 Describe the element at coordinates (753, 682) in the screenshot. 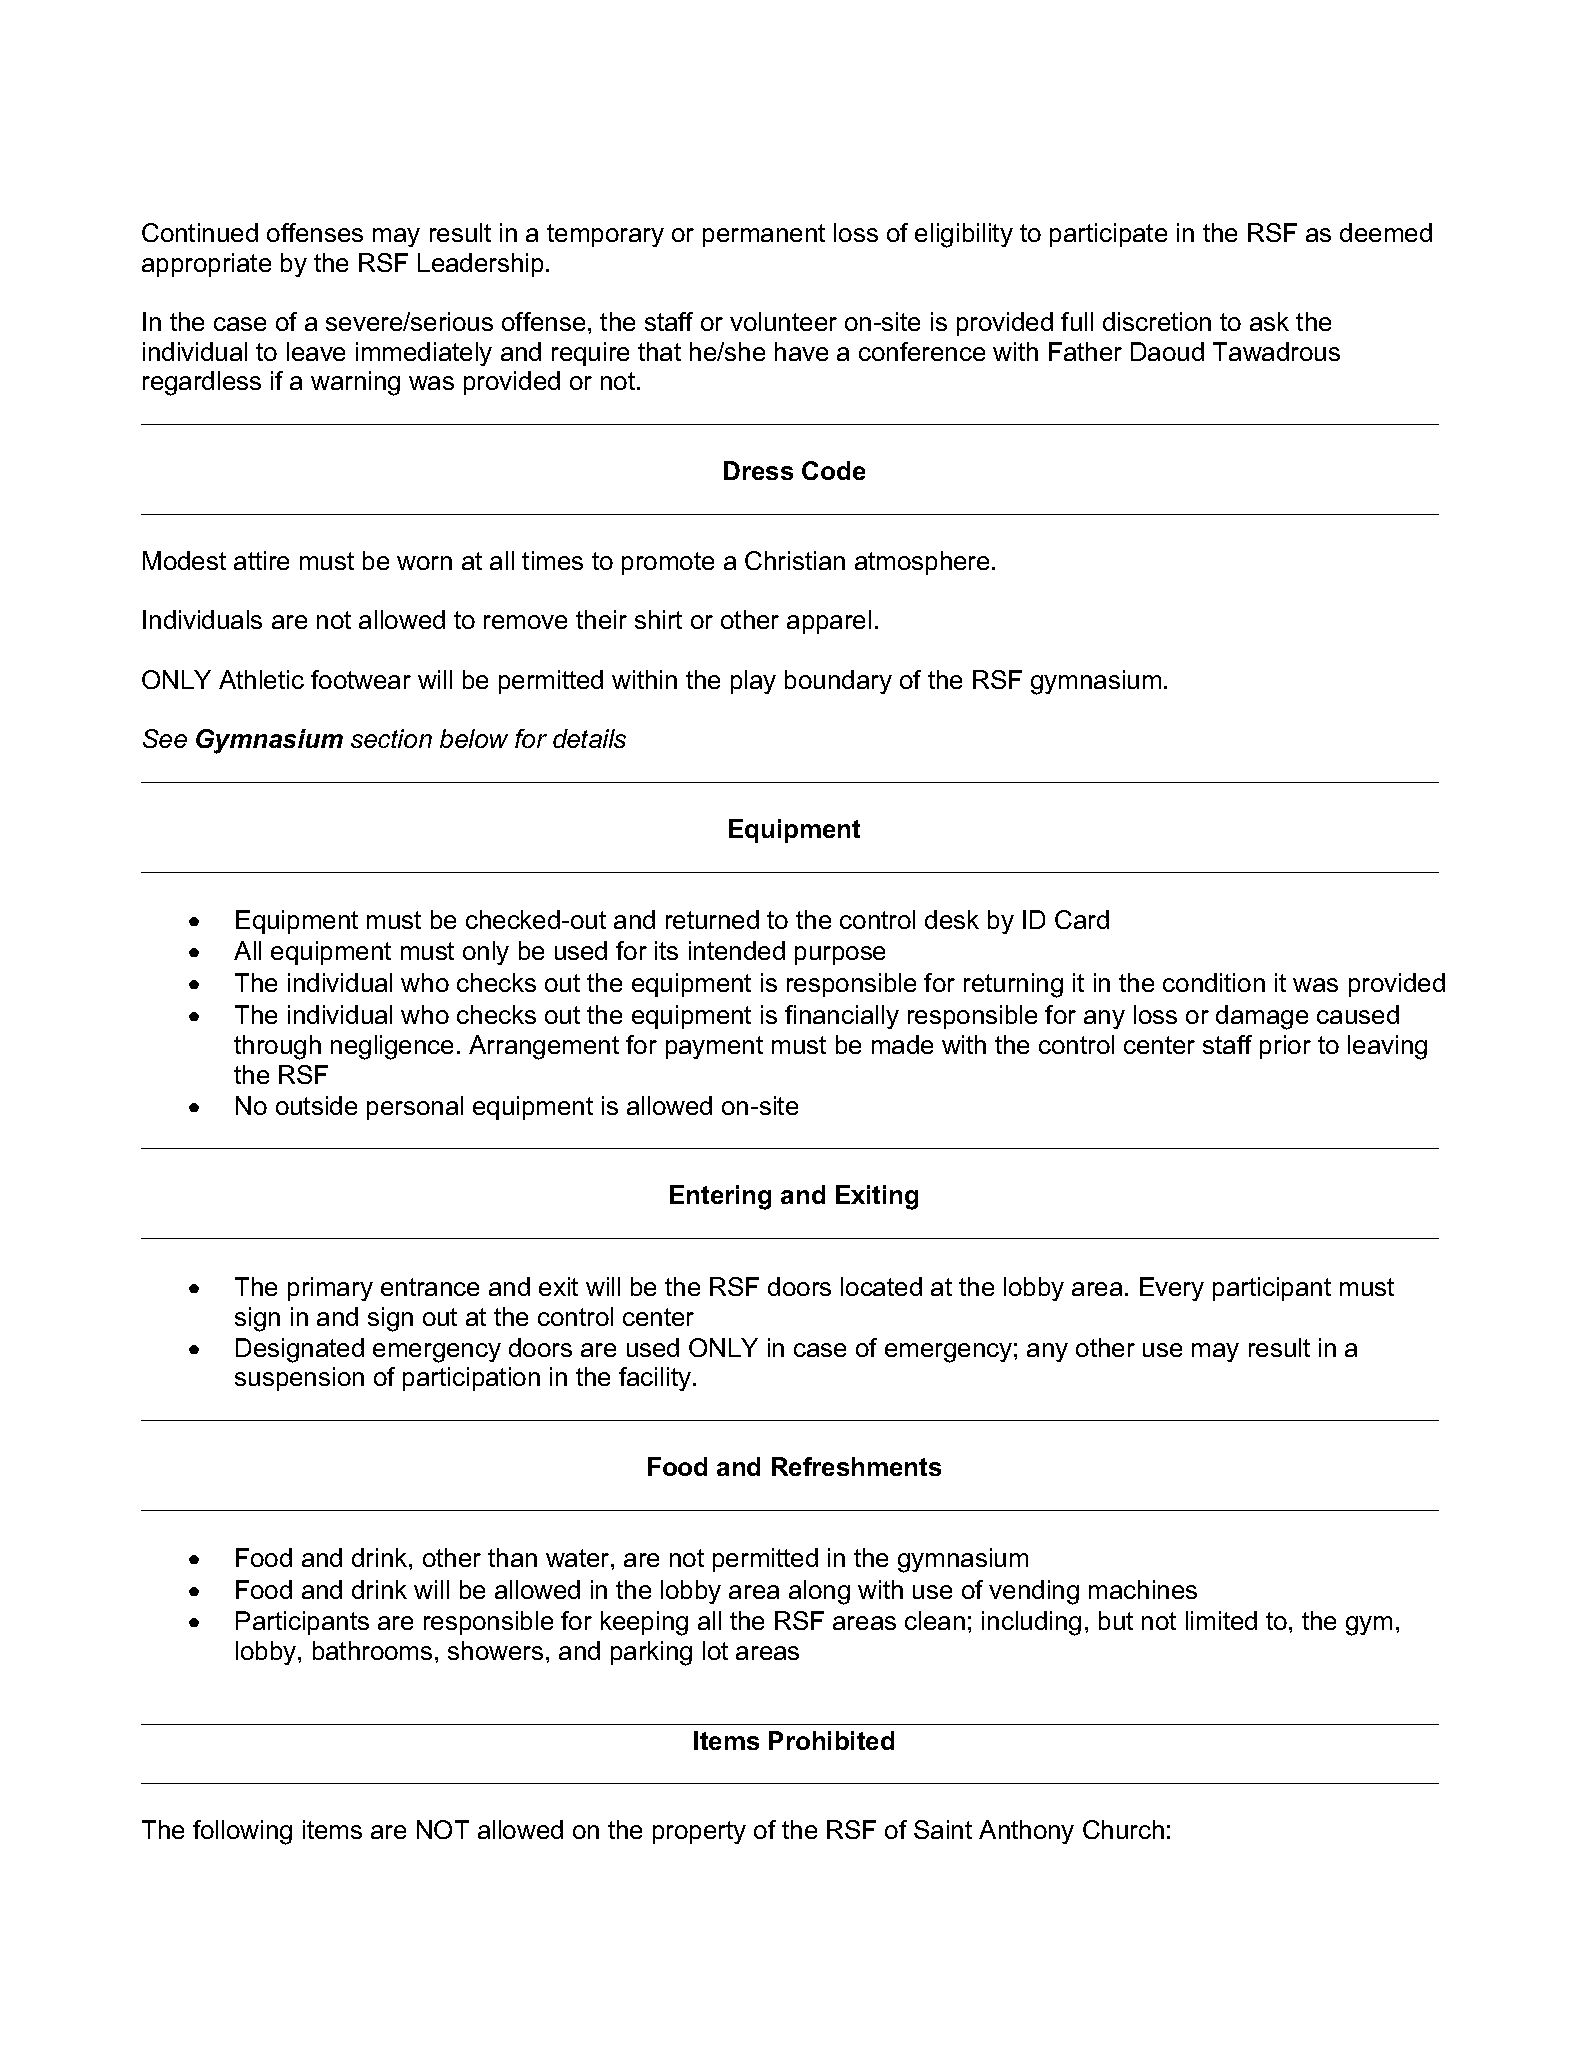

I see `play` at that location.
